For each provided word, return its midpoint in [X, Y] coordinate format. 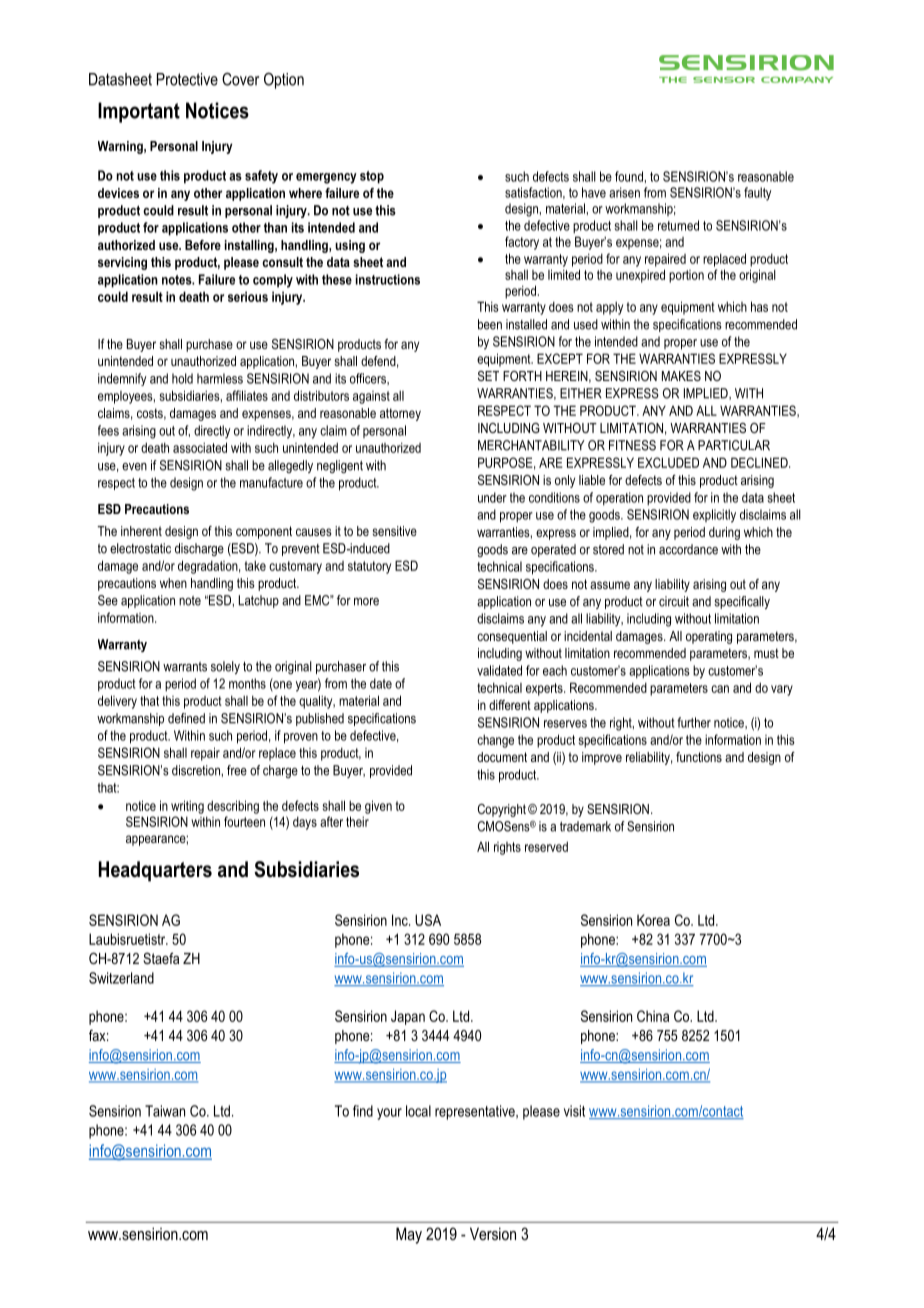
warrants [185, 667]
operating [709, 637]
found [630, 176]
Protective [187, 79]
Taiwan [165, 1111]
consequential [512, 637]
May [409, 1235]
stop [372, 177]
